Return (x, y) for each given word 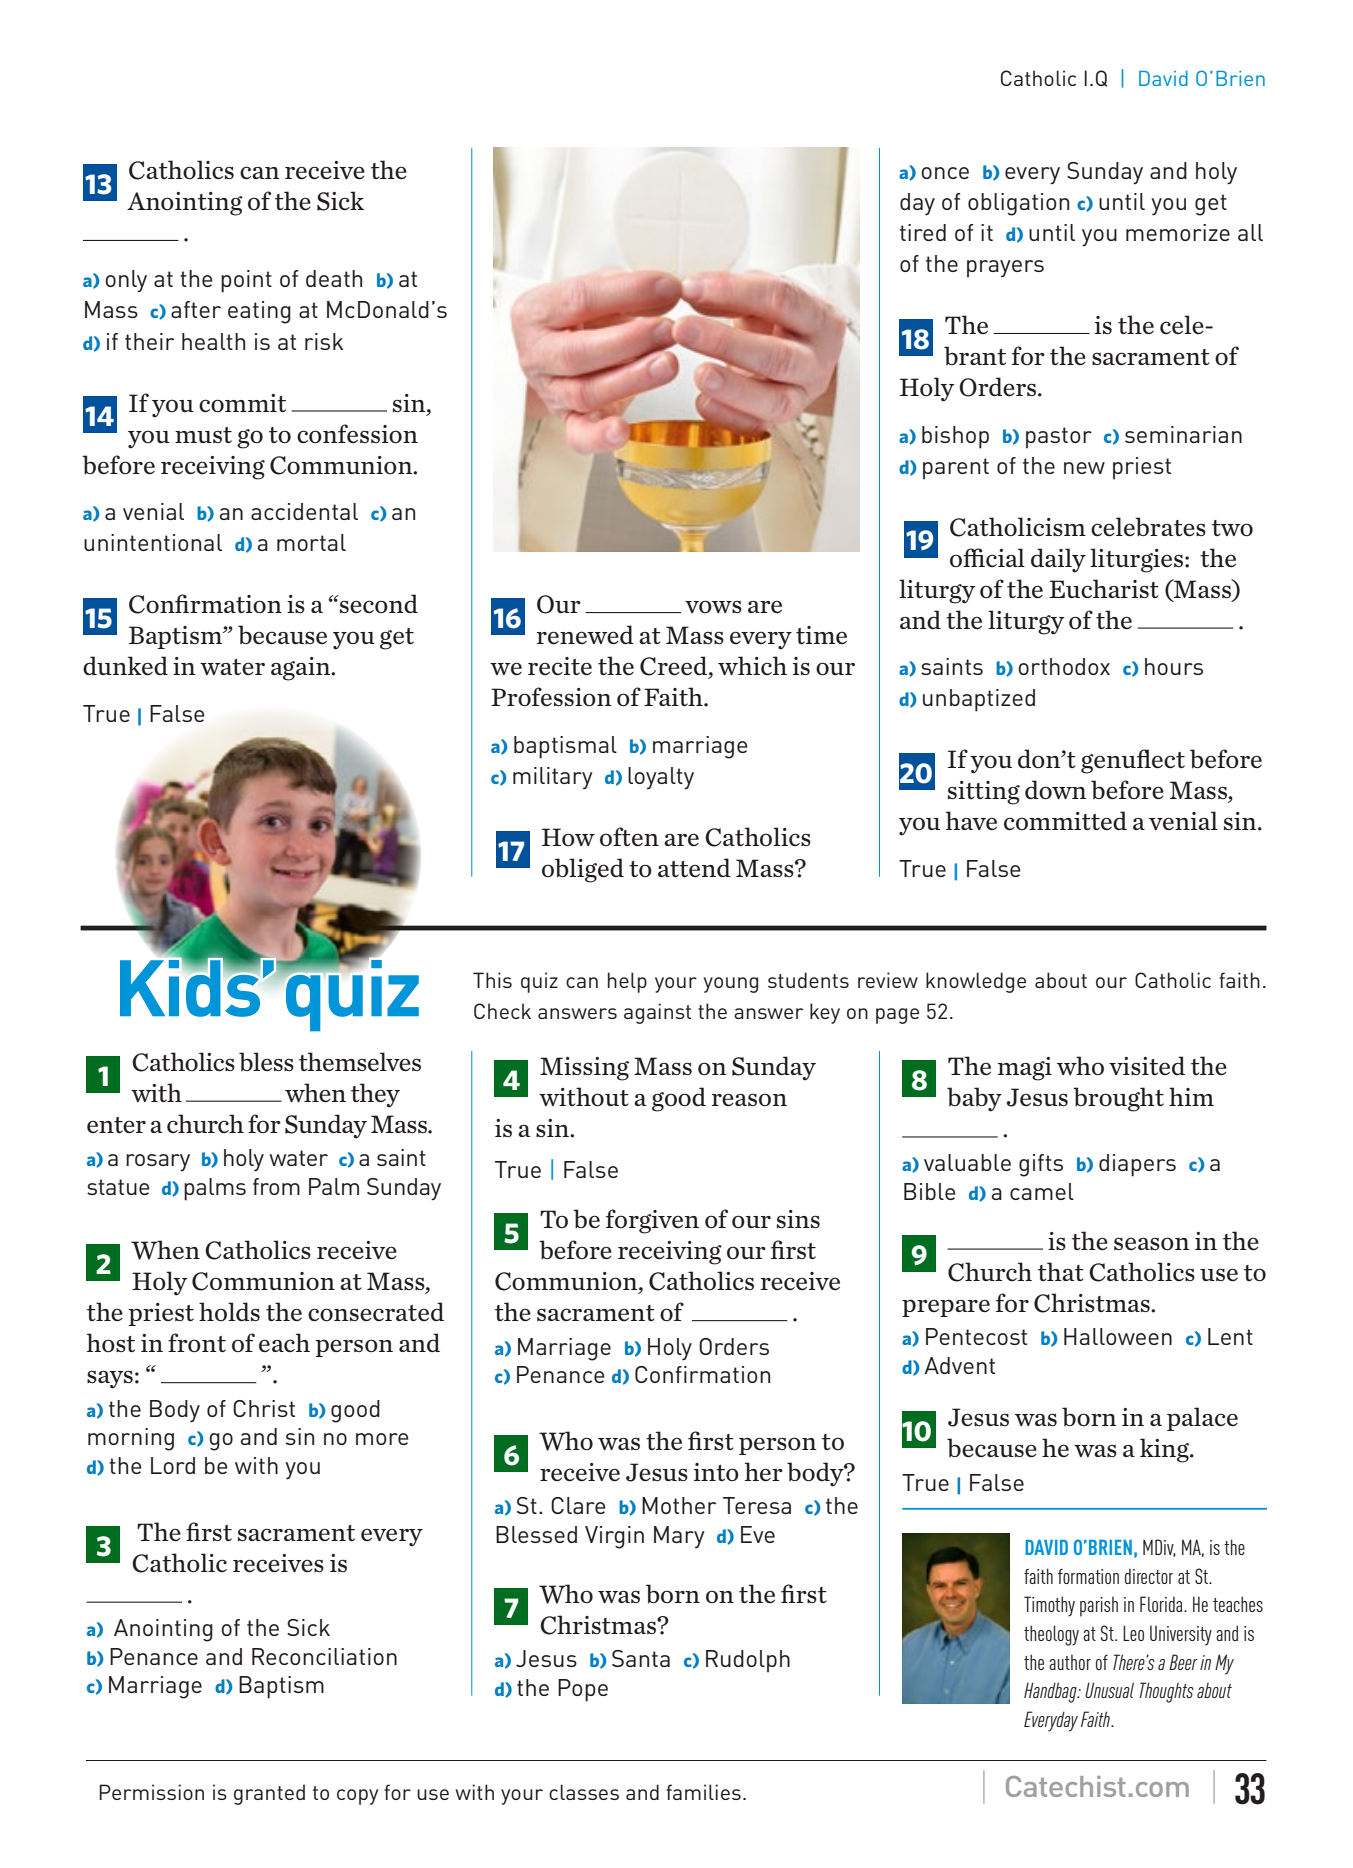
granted (269, 1794)
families (703, 1792)
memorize (1178, 232)
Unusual (1109, 1690)
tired (923, 232)
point (246, 281)
